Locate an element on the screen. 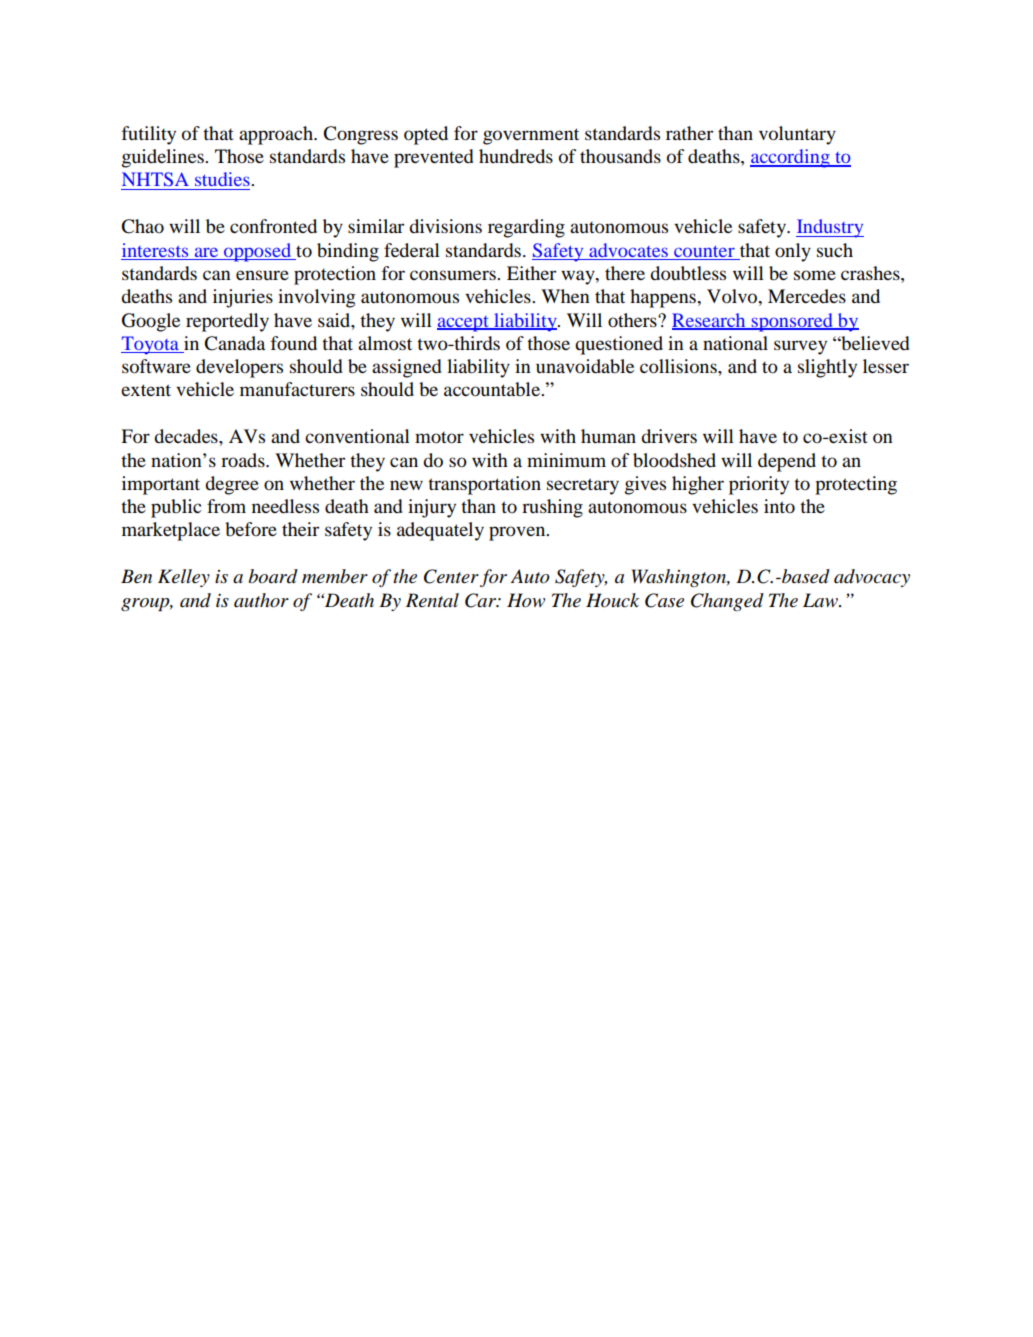  only is located at coordinates (793, 252).
